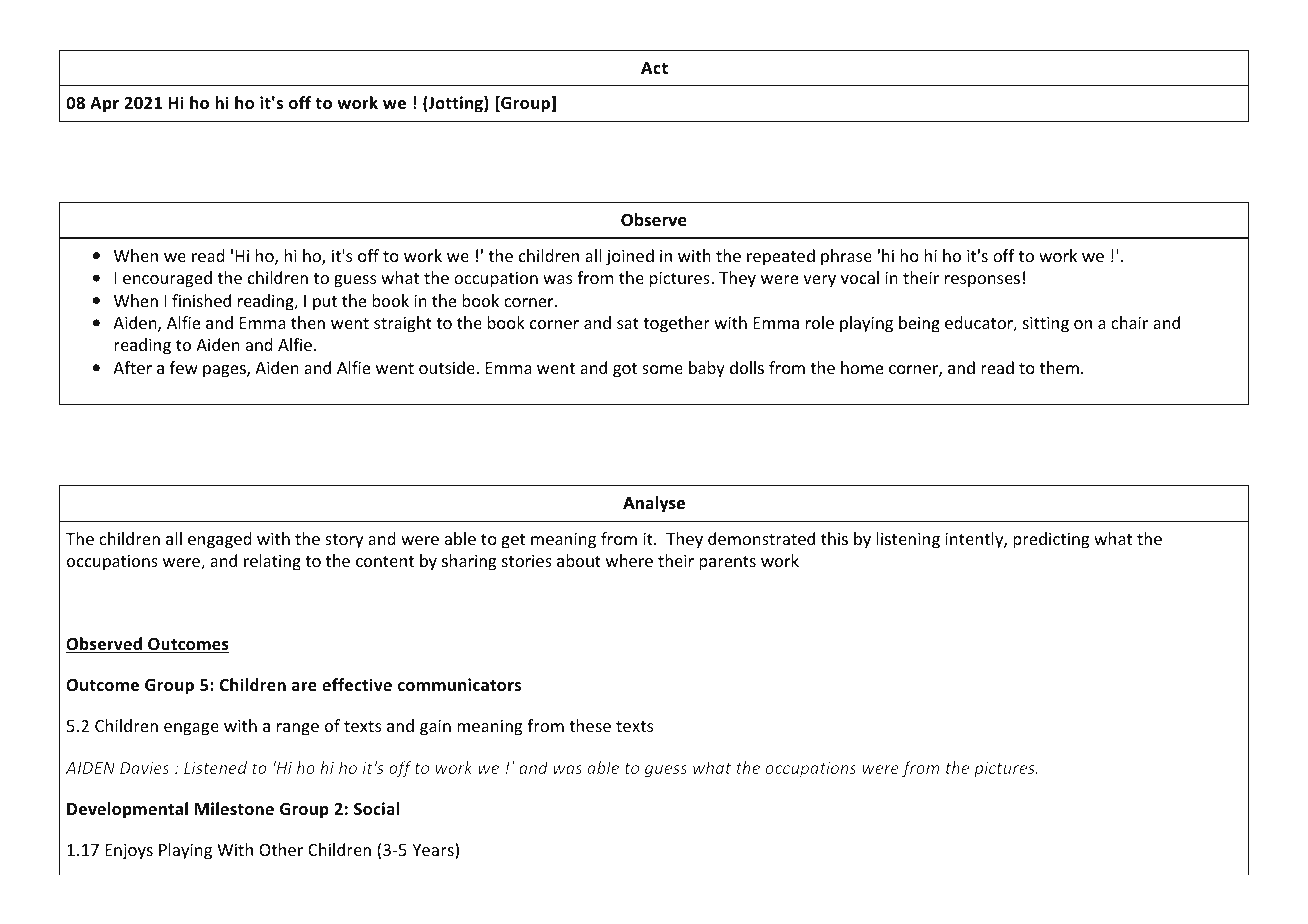  I want to click on relating, so click(272, 562).
